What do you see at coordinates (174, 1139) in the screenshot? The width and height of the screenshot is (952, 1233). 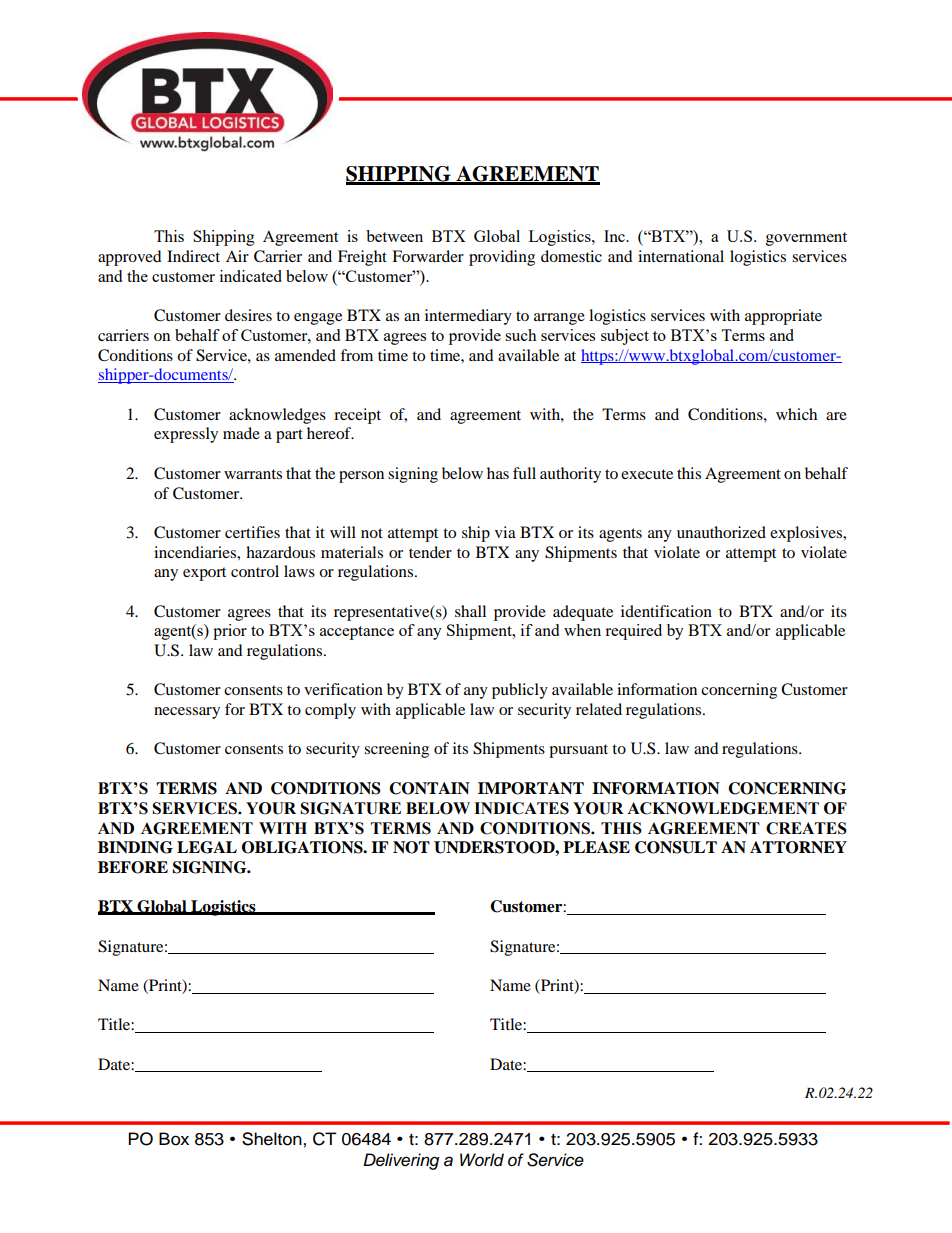 I see `Box` at bounding box center [174, 1139].
